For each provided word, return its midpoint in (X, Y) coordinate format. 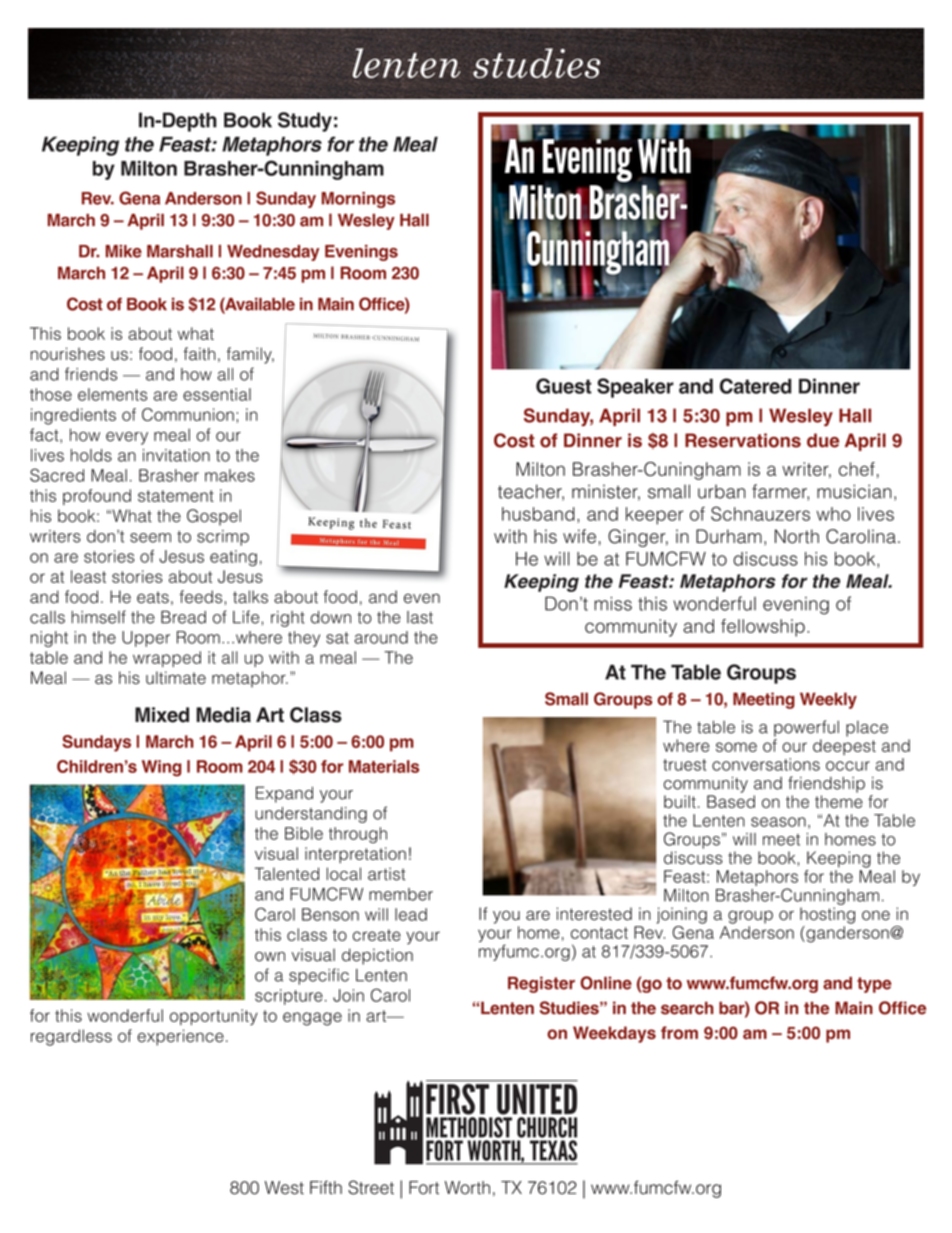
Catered (755, 386)
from (679, 1033)
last (420, 617)
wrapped (167, 659)
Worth (467, 1188)
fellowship (763, 628)
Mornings (358, 200)
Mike (124, 251)
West (284, 1188)
